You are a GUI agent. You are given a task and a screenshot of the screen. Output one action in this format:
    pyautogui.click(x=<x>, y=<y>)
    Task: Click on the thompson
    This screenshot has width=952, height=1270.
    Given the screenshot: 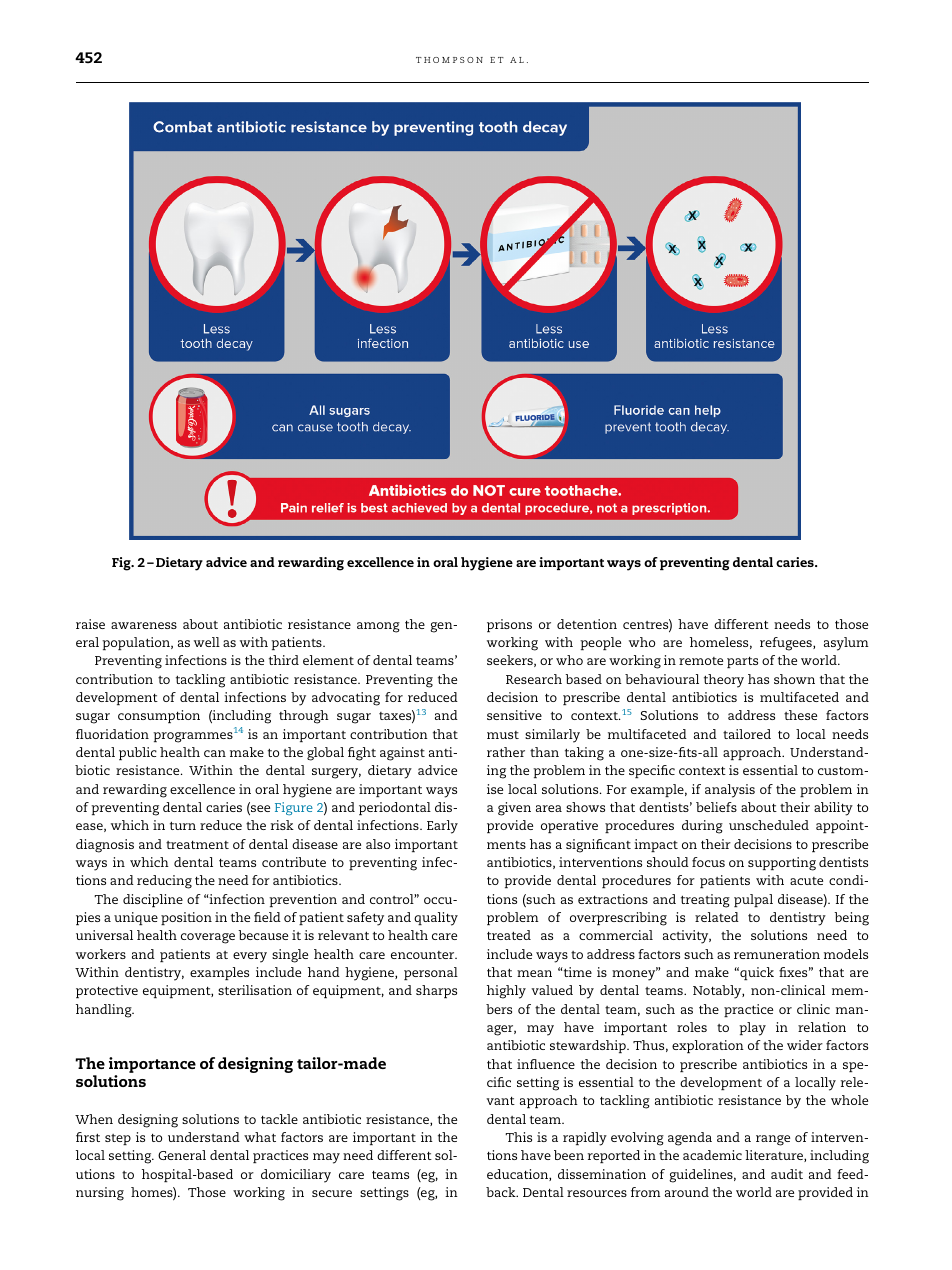 What is the action you would take?
    pyautogui.click(x=449, y=60)
